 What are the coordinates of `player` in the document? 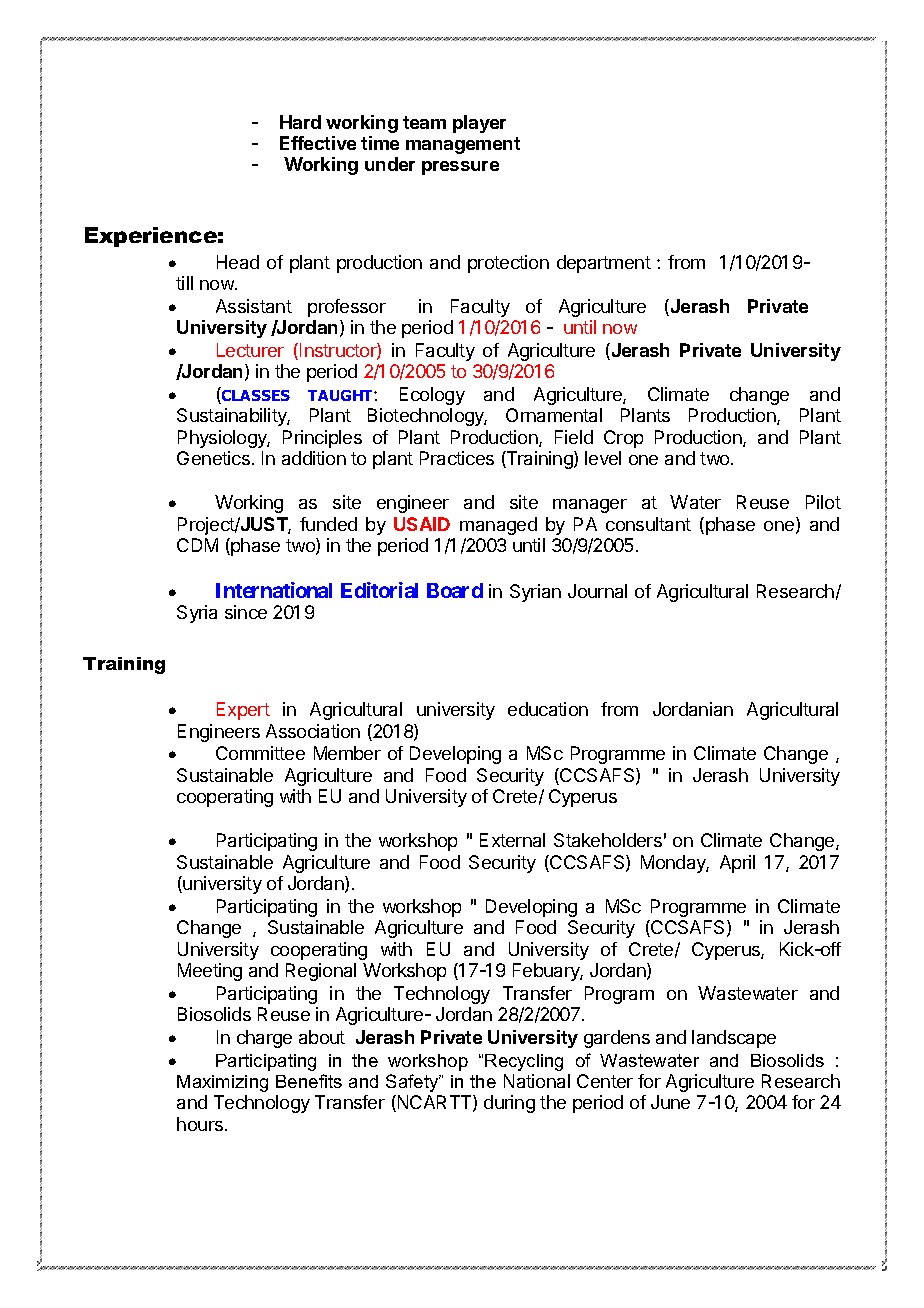 It's located at (479, 124).
